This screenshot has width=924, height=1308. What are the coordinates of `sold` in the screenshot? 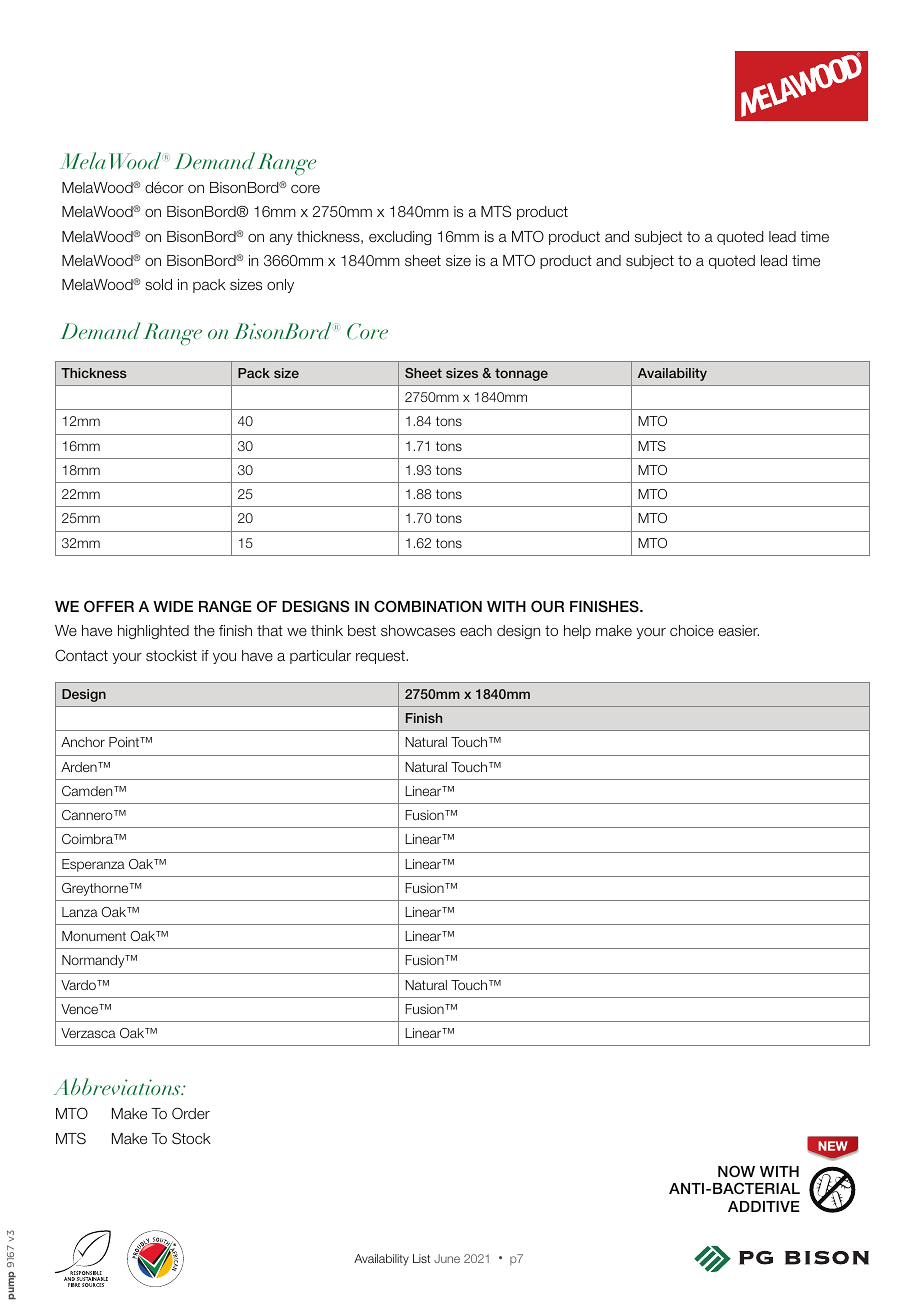 It's located at (158, 284).
